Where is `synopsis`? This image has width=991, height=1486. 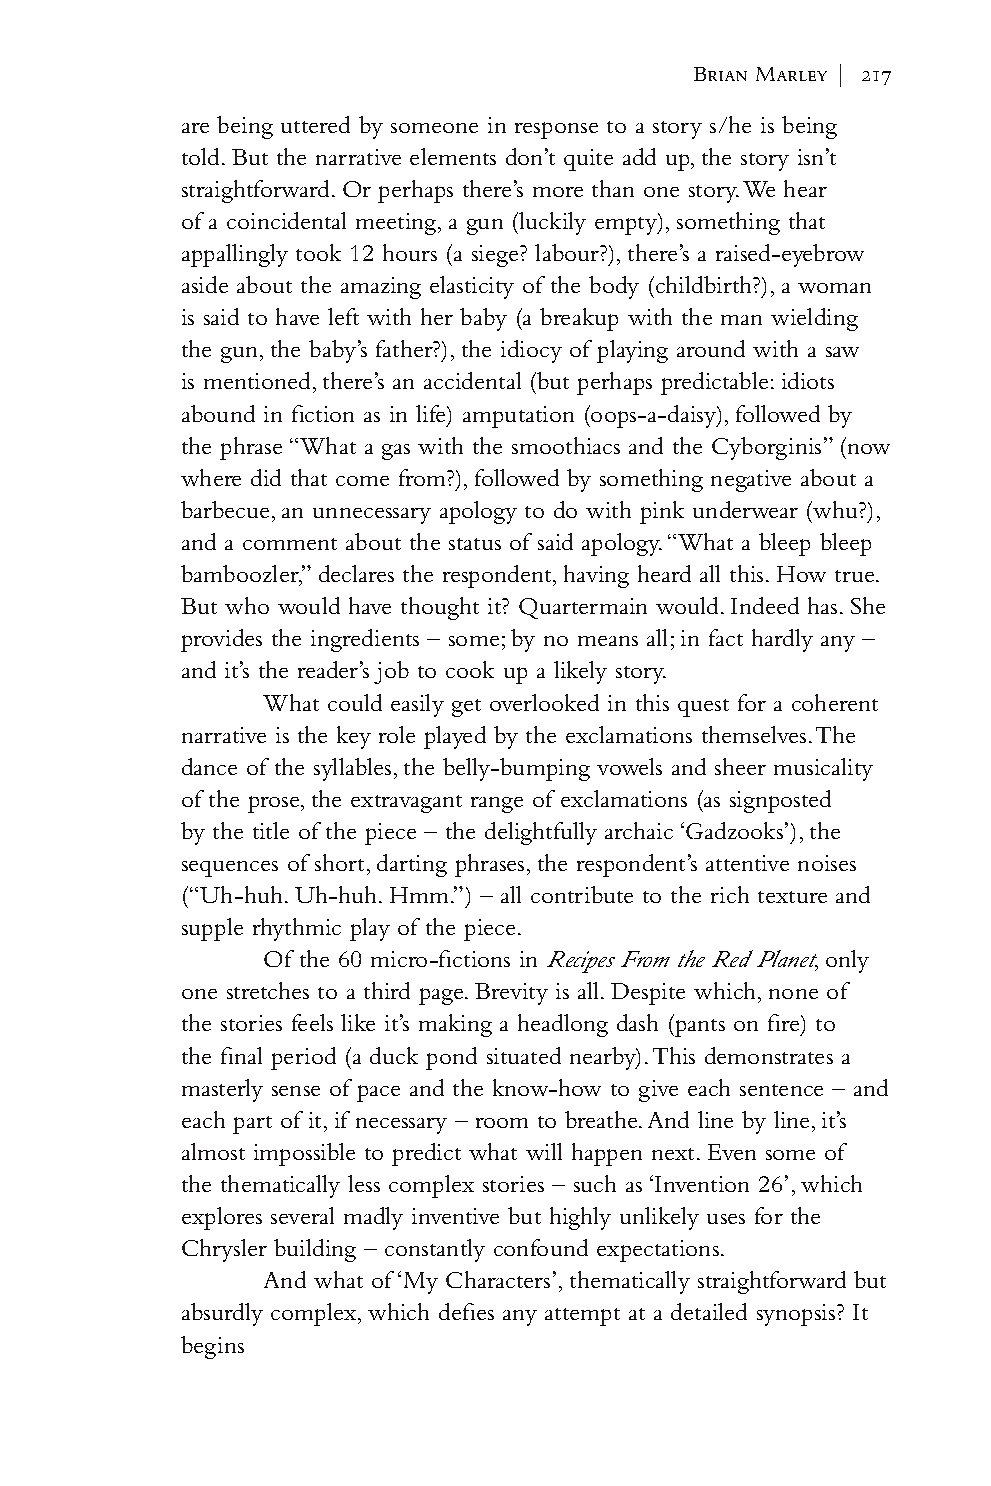
synopsis is located at coordinates (797, 1315).
